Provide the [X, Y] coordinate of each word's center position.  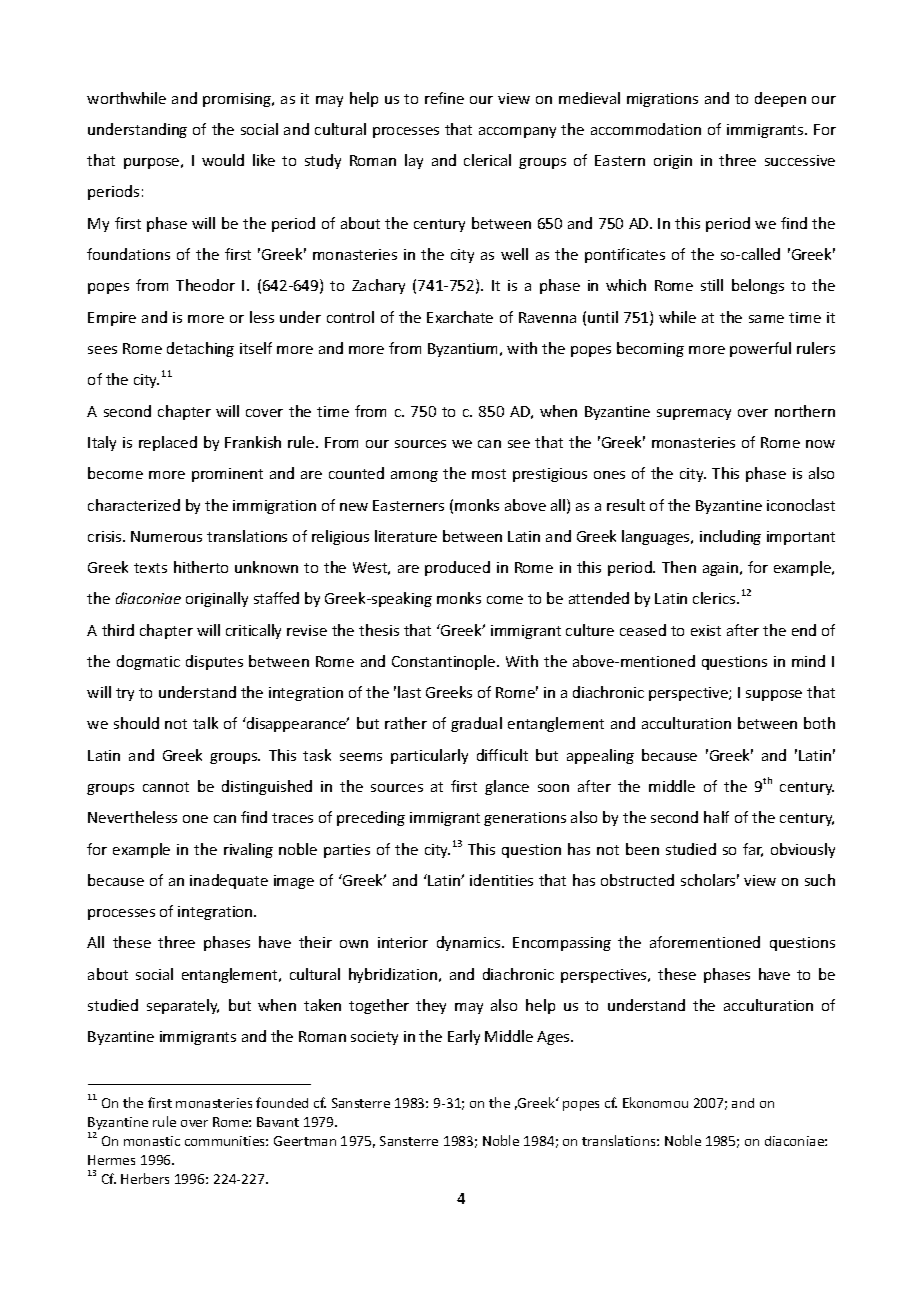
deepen [780, 99]
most [489, 474]
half [716, 817]
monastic [152, 1141]
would [223, 160]
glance [507, 787]
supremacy [694, 414]
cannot [166, 787]
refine [444, 98]
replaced [168, 443]
